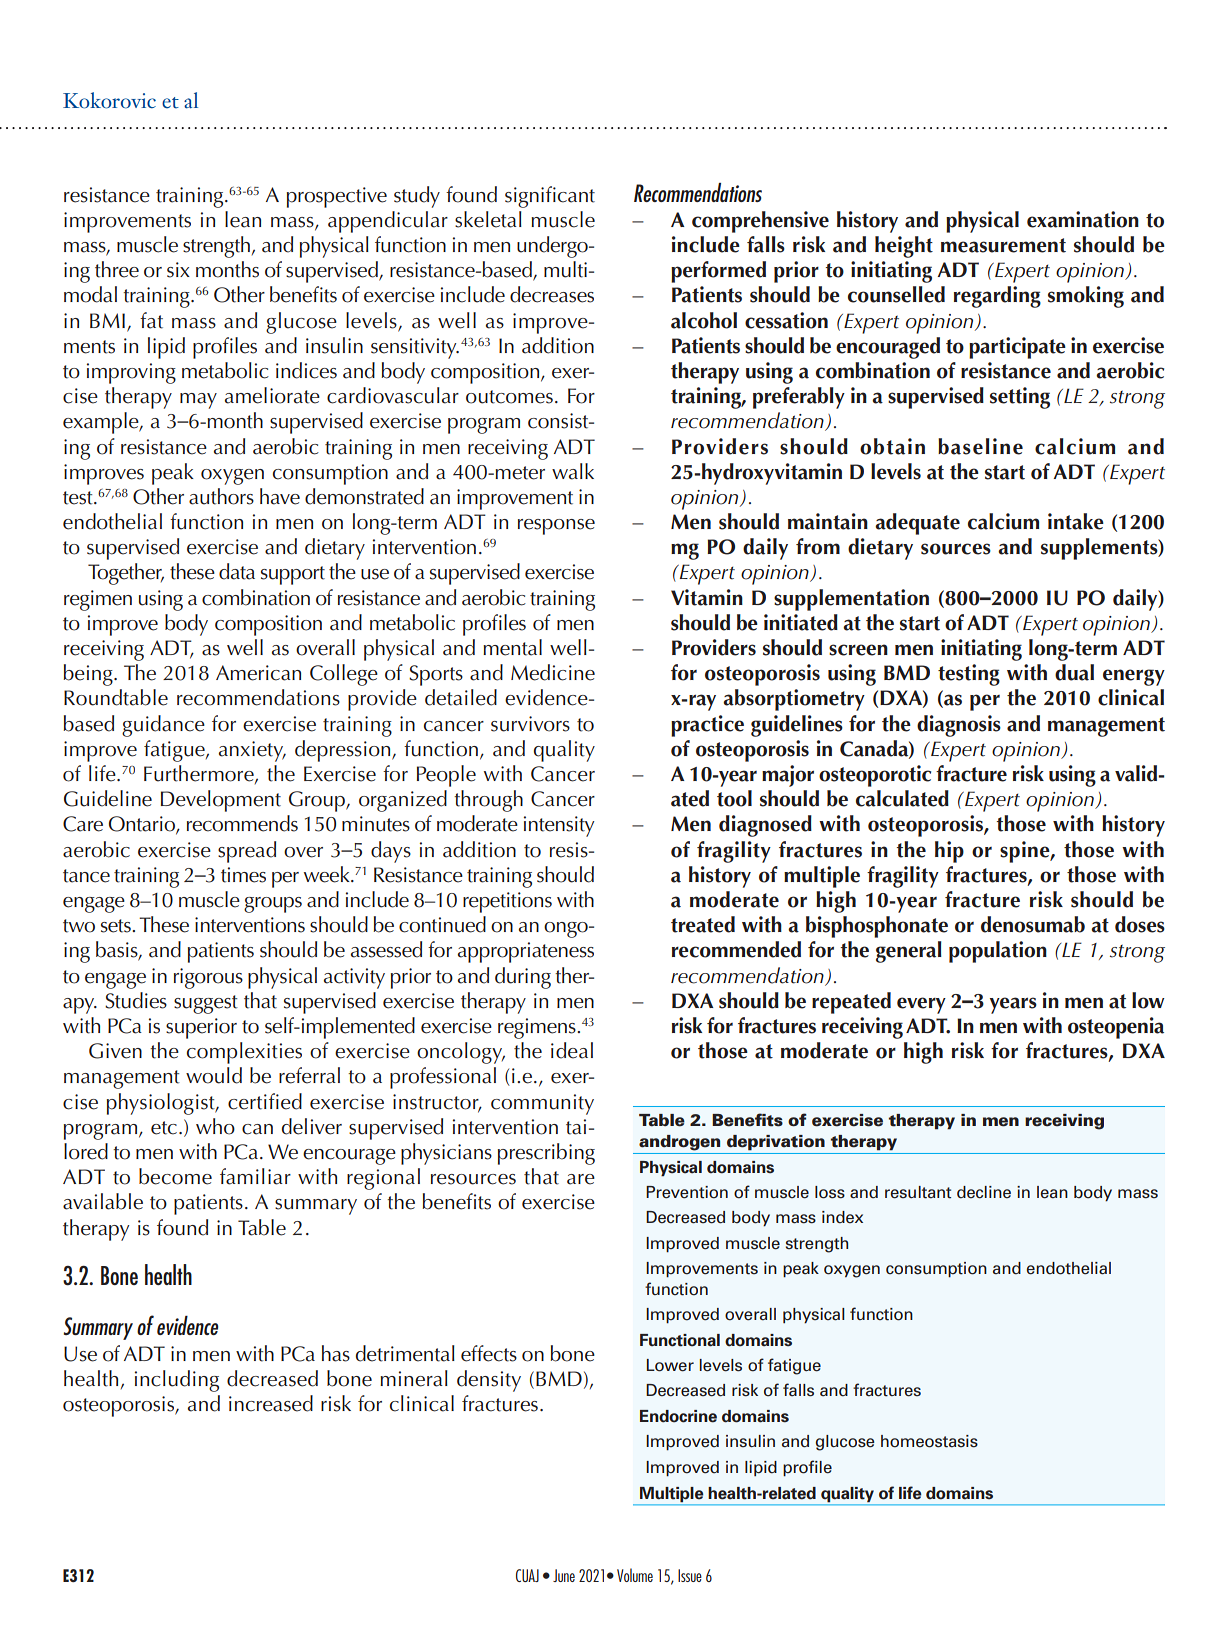 The image size is (1228, 1644). I want to click on increased, so click(271, 1403).
